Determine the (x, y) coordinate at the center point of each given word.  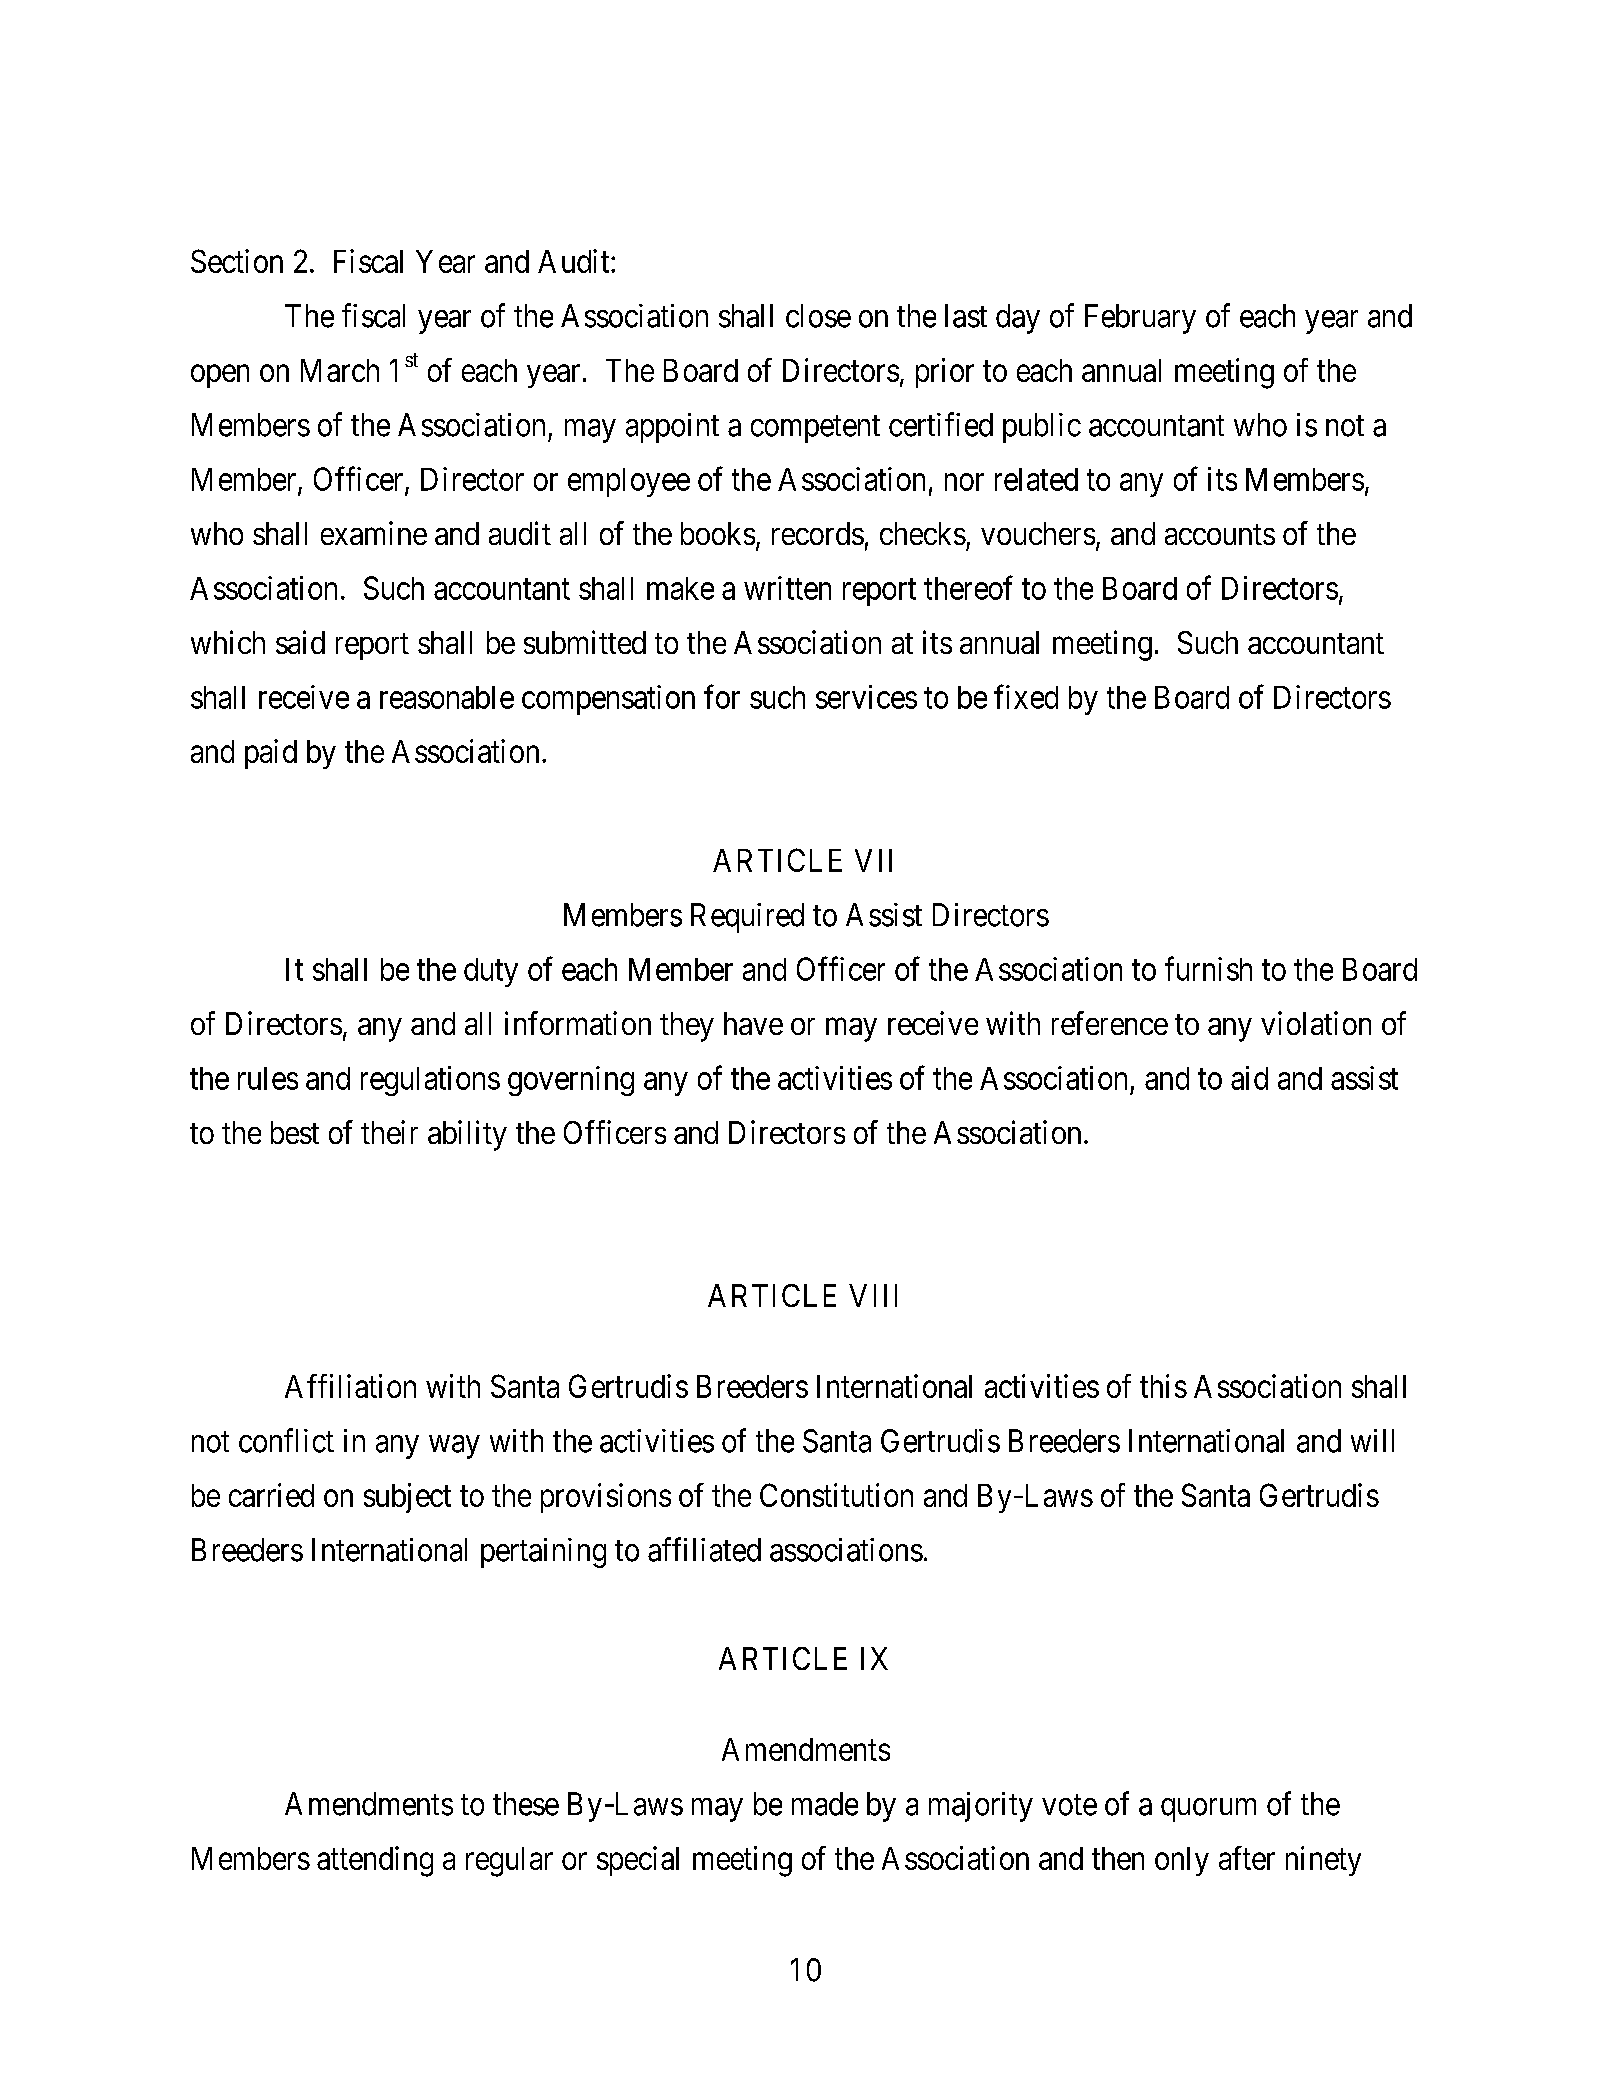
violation (1316, 1023)
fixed (1026, 696)
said (300, 642)
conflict (286, 1440)
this (1163, 1386)
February (1140, 319)
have (753, 1023)
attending (375, 1861)
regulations (430, 1081)
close (818, 316)
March (340, 370)
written (787, 588)
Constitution (836, 1495)
